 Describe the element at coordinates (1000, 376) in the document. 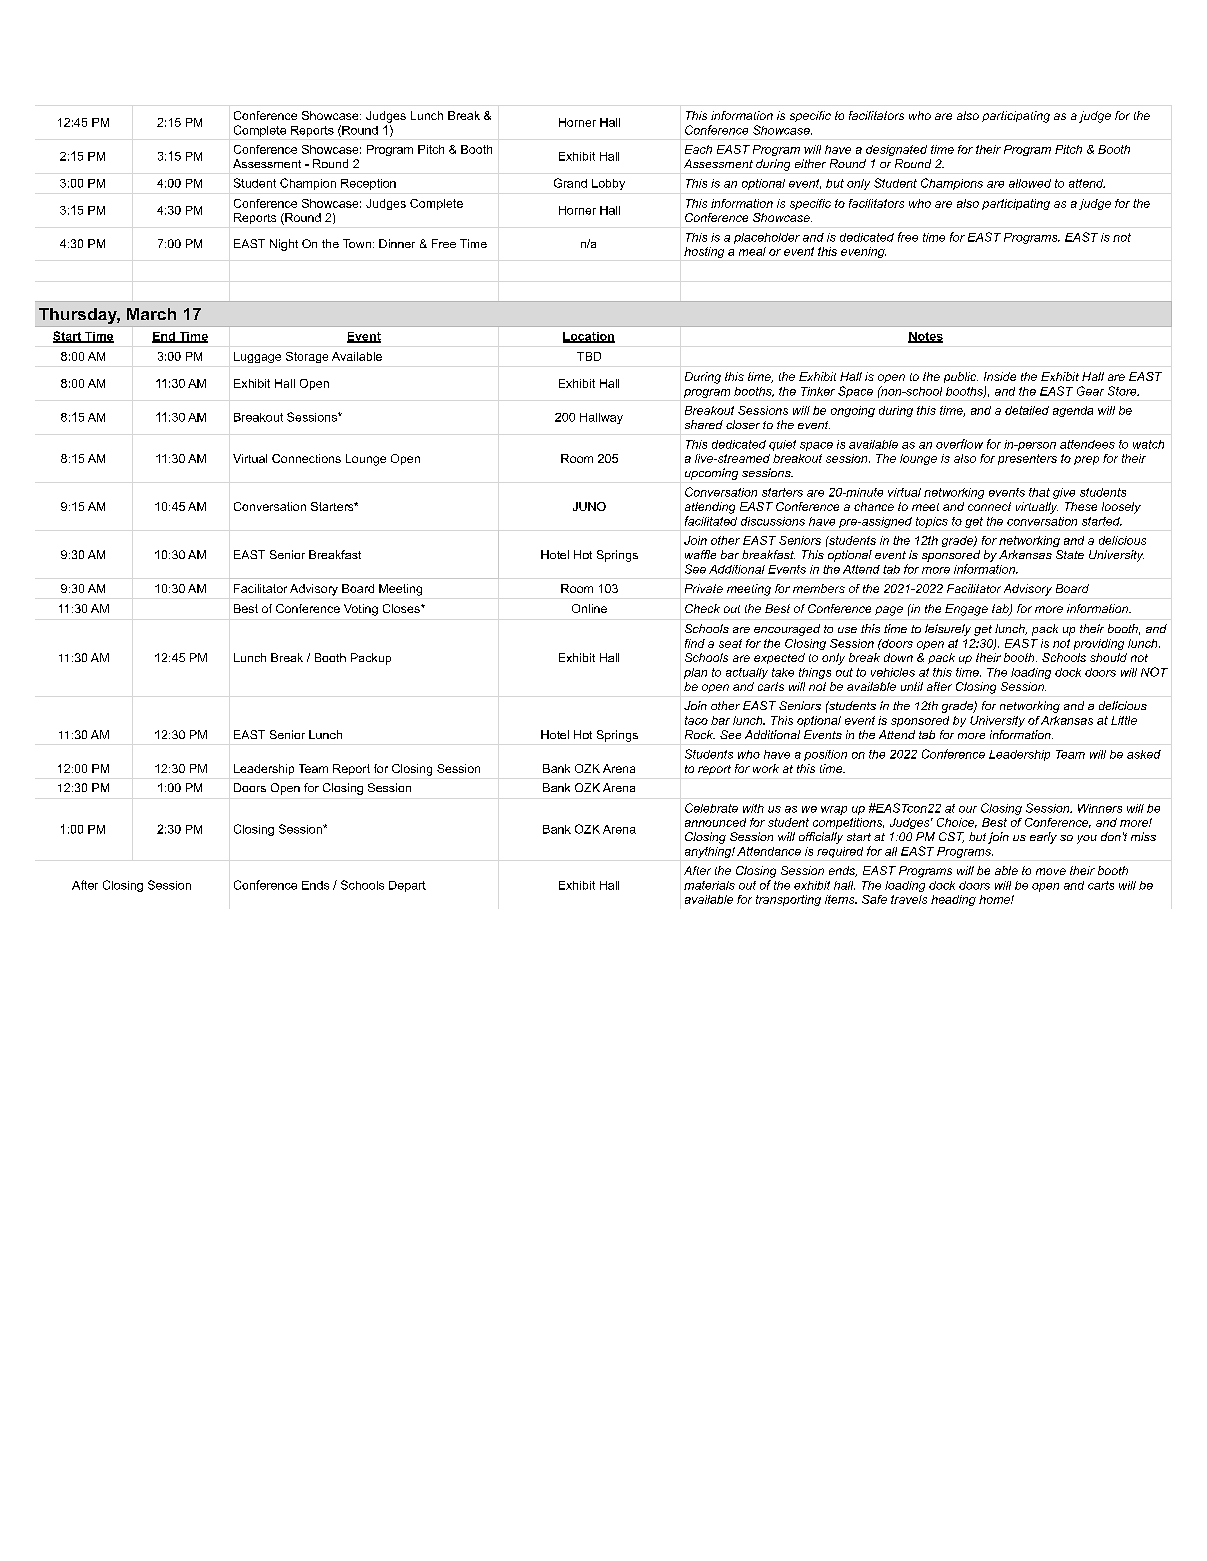

I see `Inside` at that location.
